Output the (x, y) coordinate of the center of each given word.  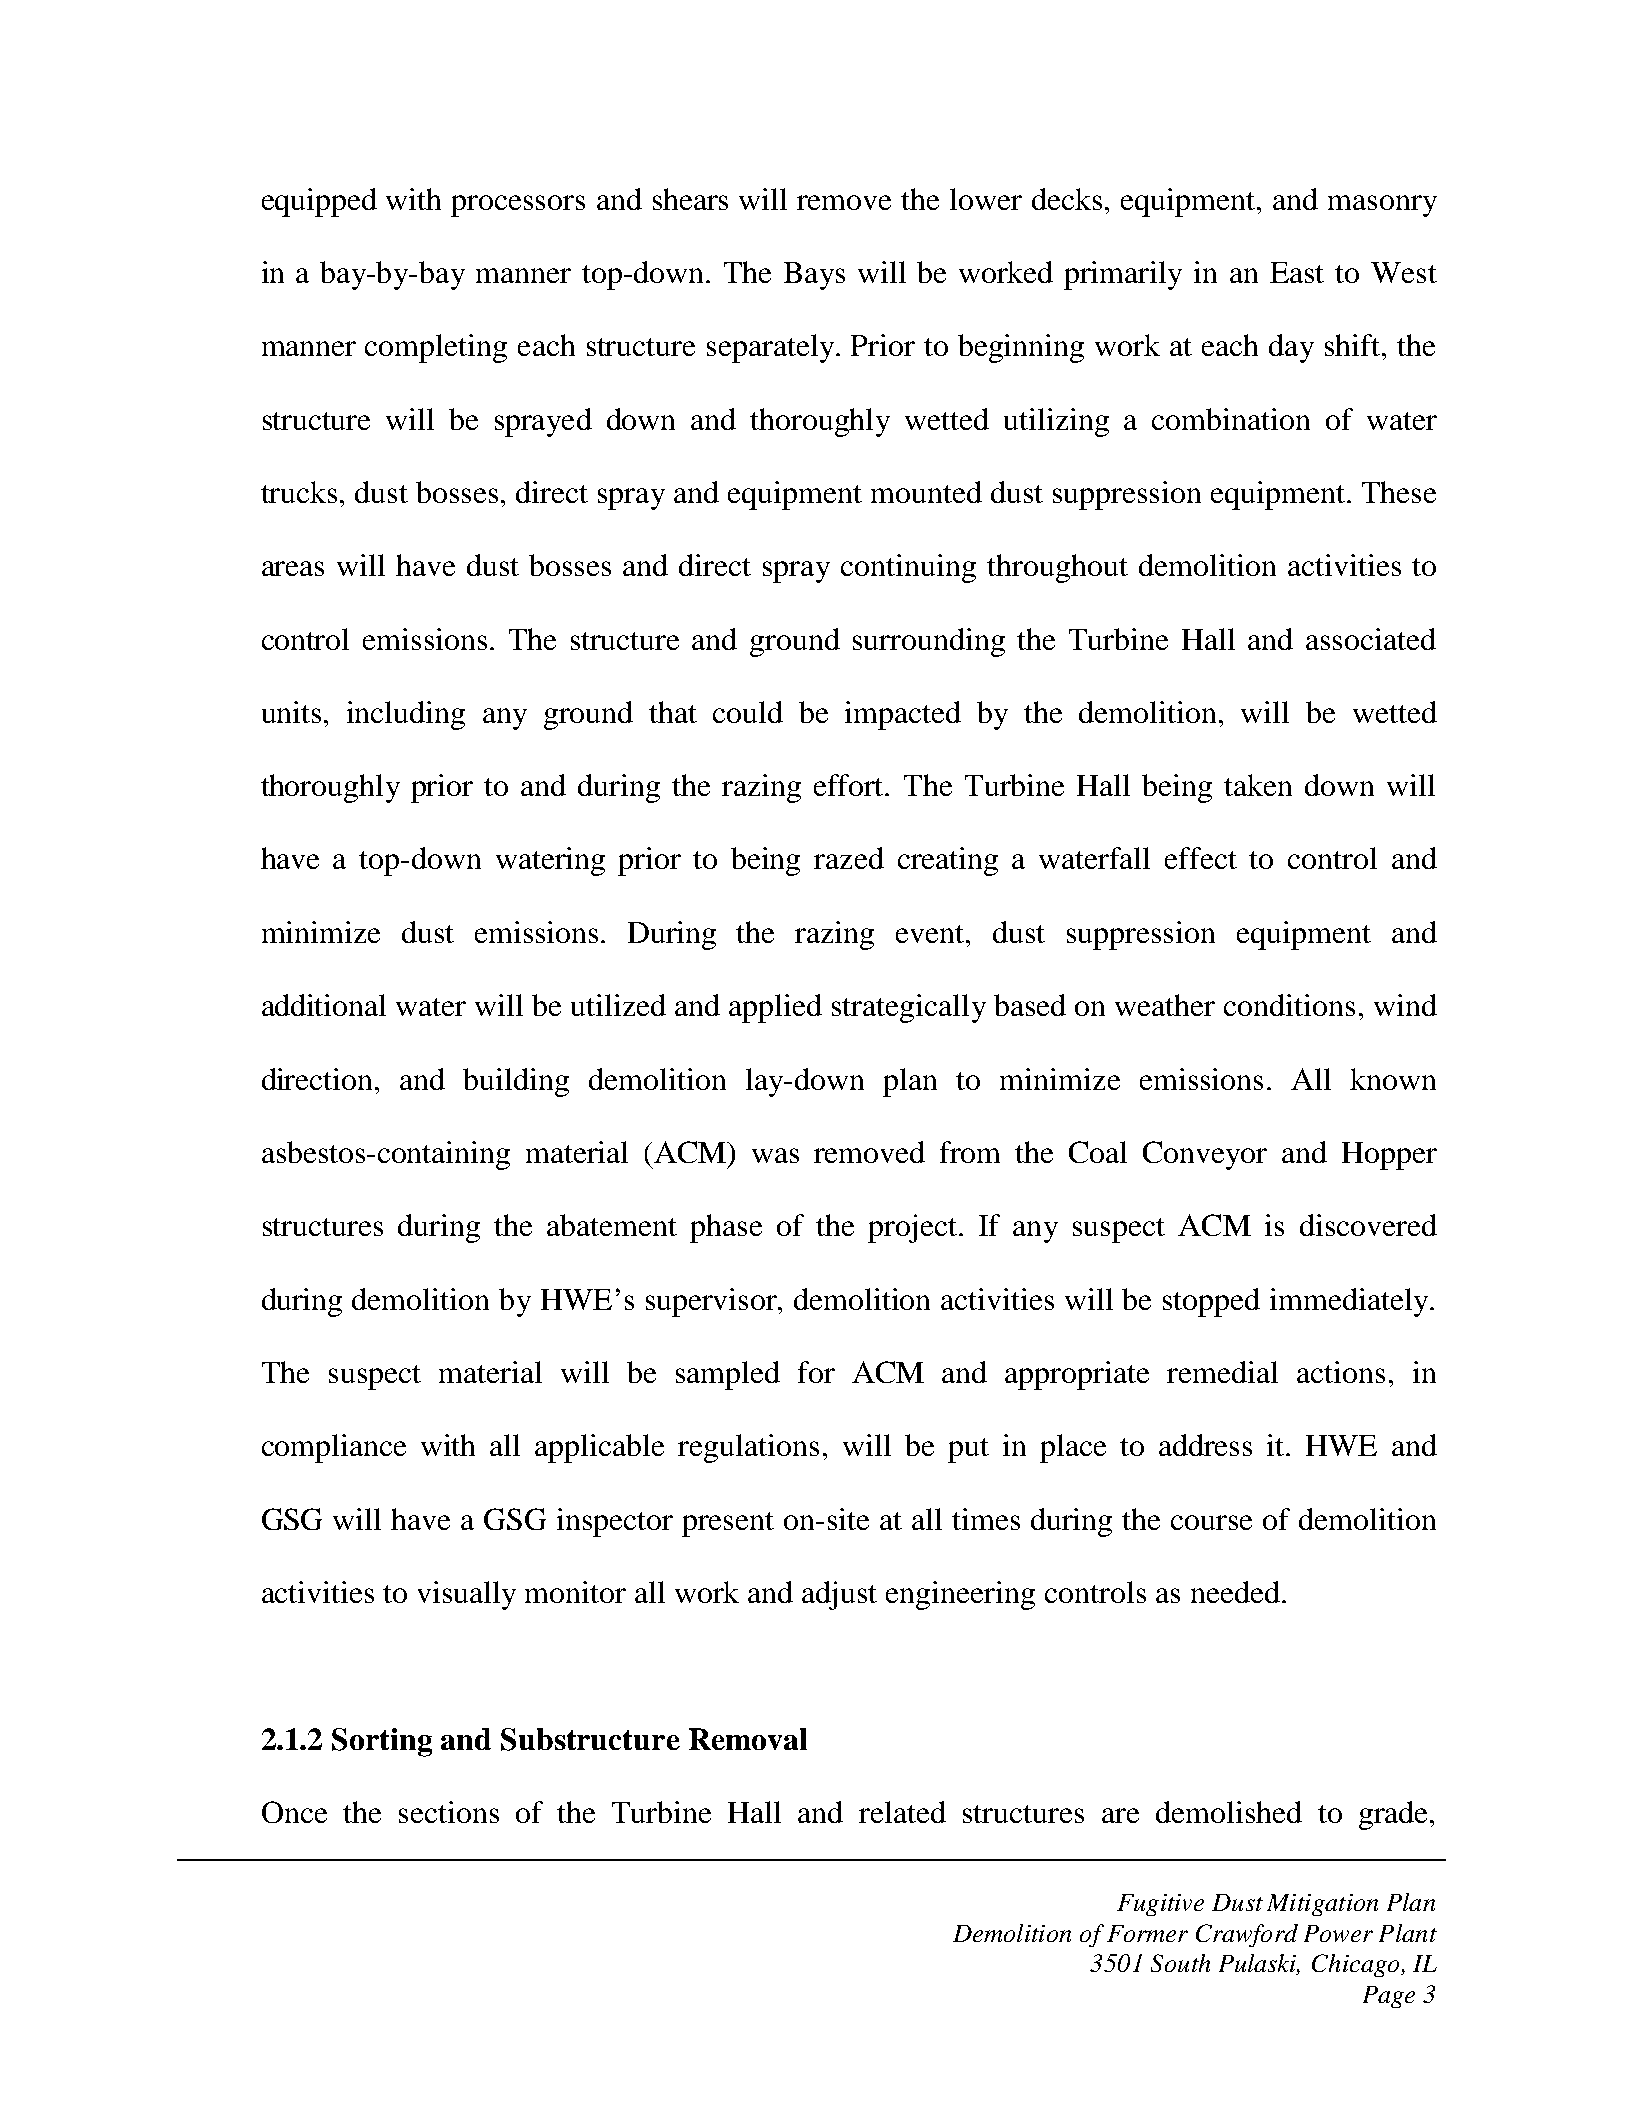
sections (449, 1812)
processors (518, 206)
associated (1371, 639)
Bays (814, 276)
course (1211, 1522)
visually (467, 1595)
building (516, 1082)
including (406, 715)
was (775, 1155)
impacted (903, 715)
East (1297, 272)
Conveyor (1205, 1155)
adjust (839, 1595)
